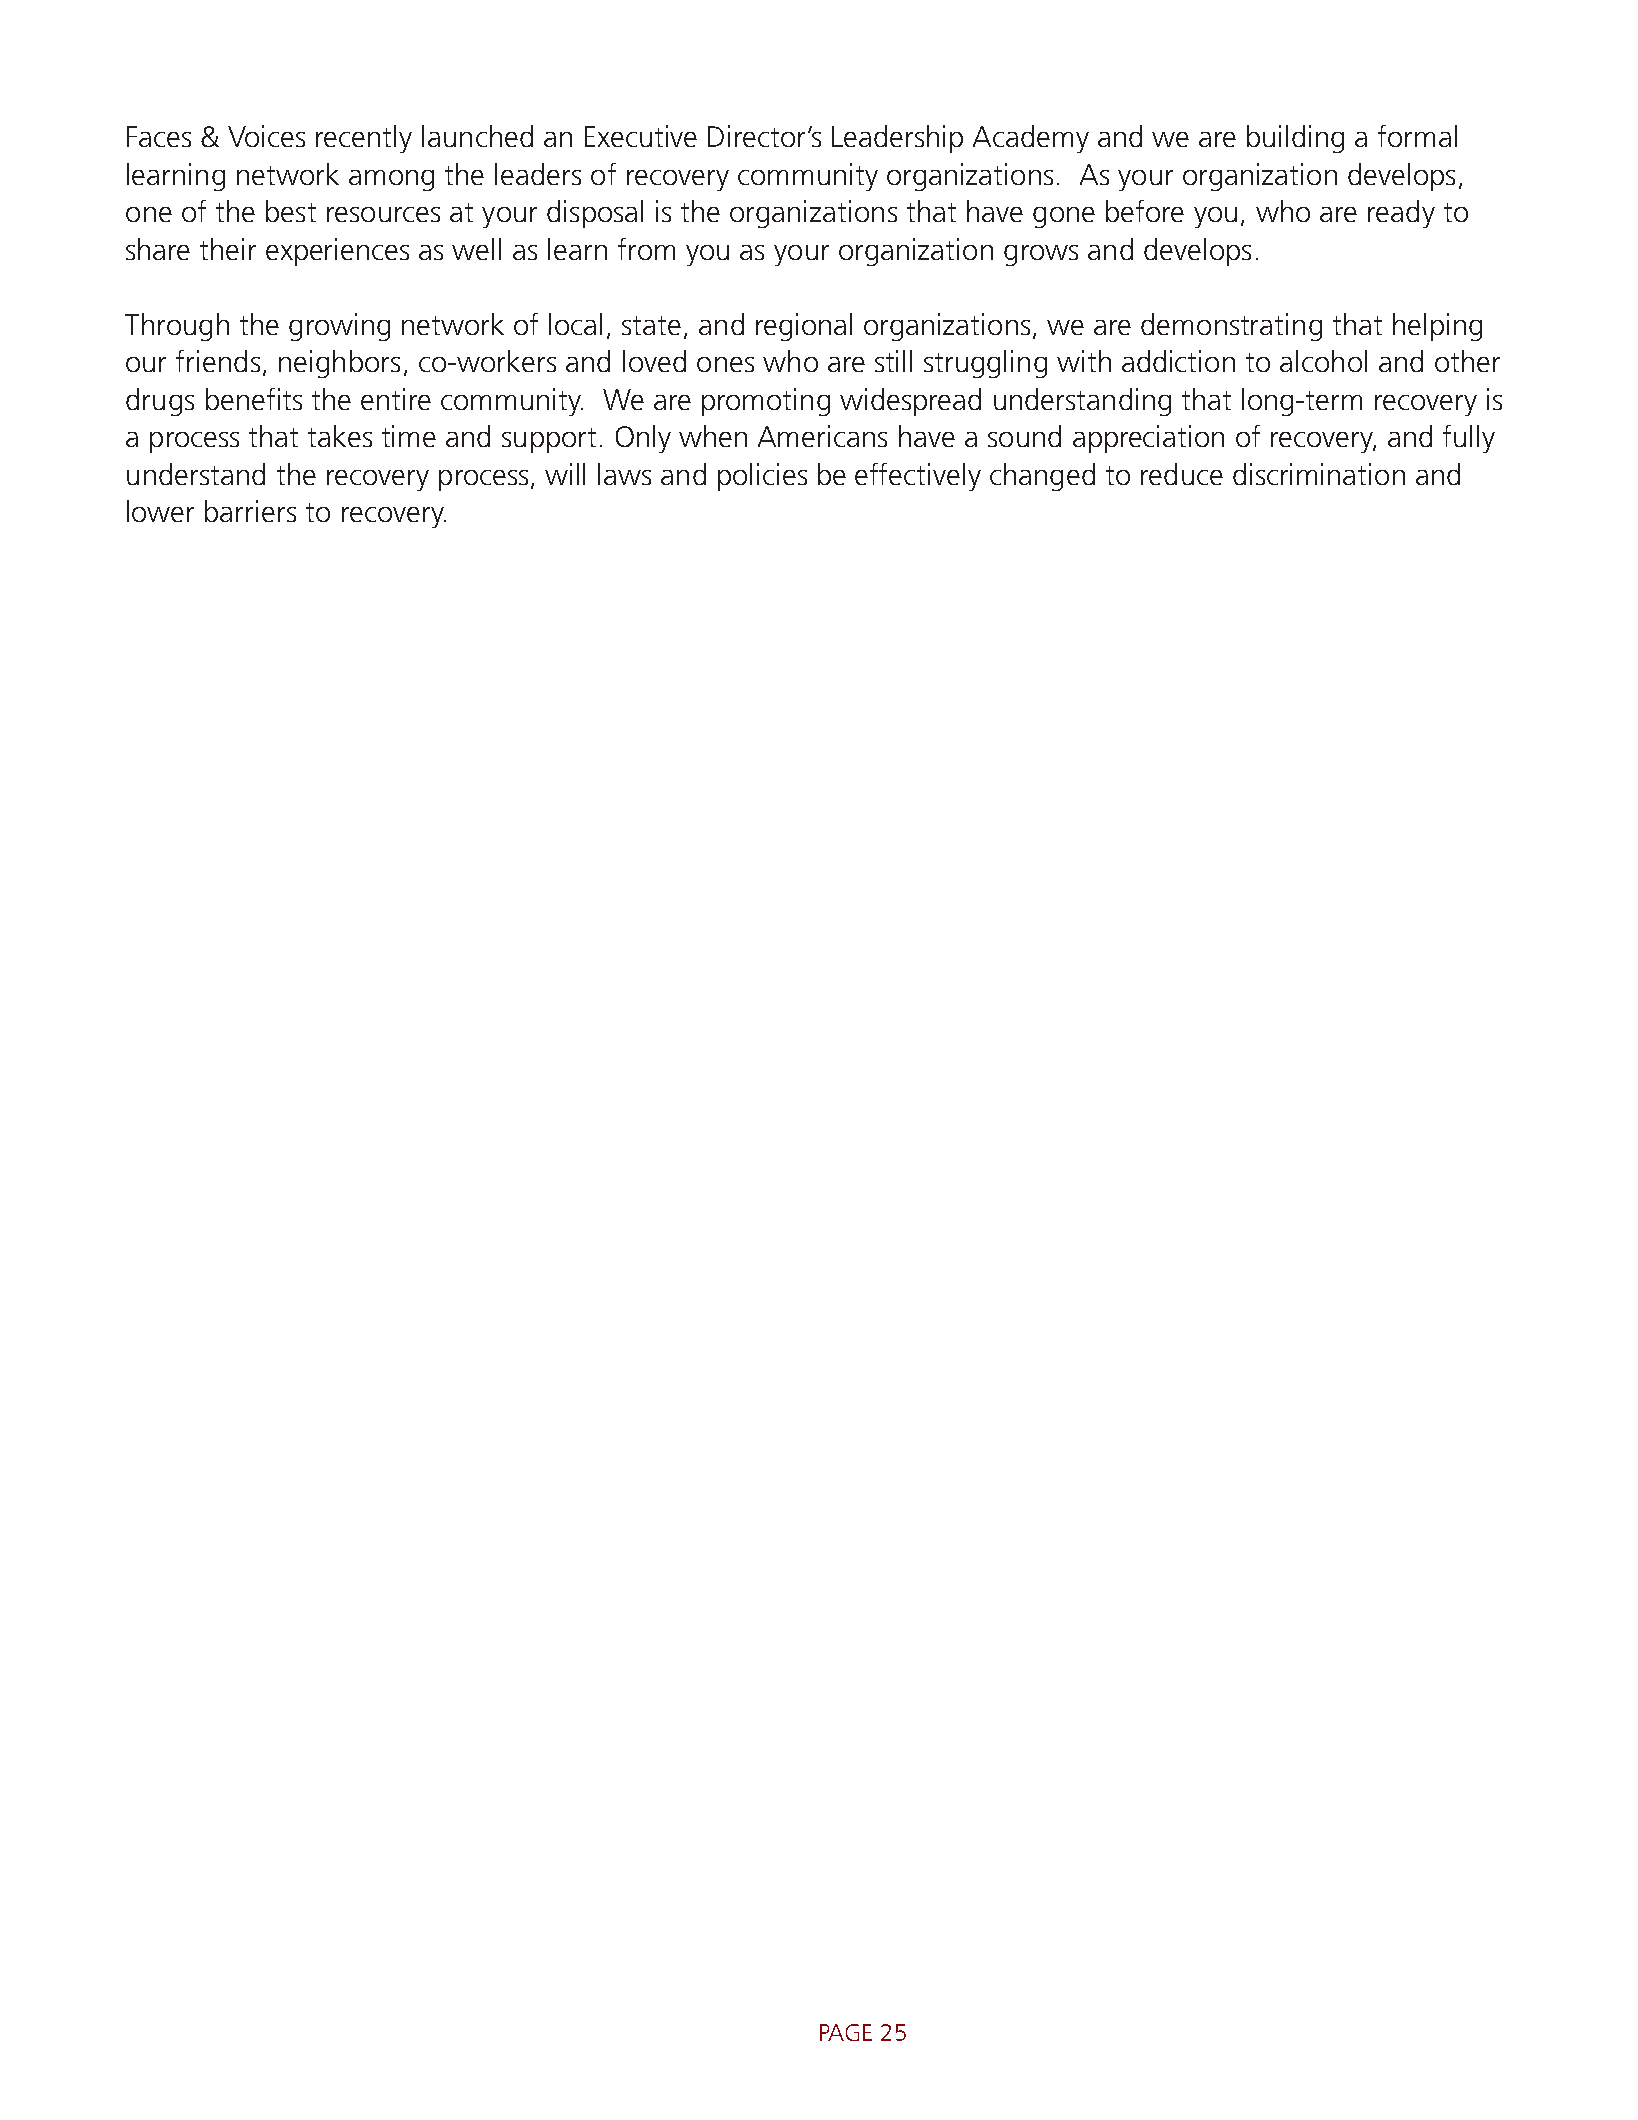 This screenshot has height=2120, width=1638. Describe the element at coordinates (291, 211) in the screenshot. I see `best` at that location.
